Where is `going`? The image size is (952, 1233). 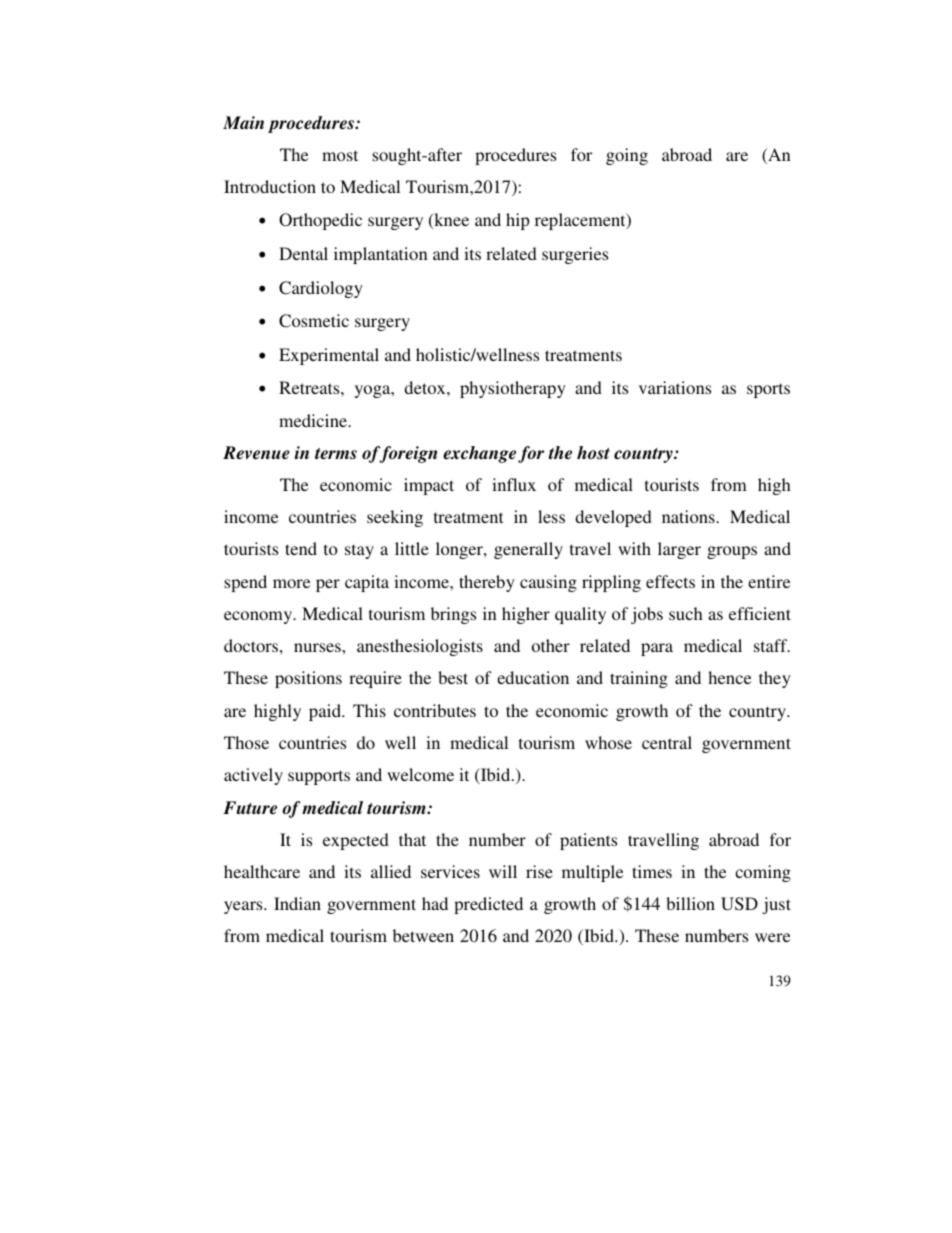 going is located at coordinates (627, 156).
